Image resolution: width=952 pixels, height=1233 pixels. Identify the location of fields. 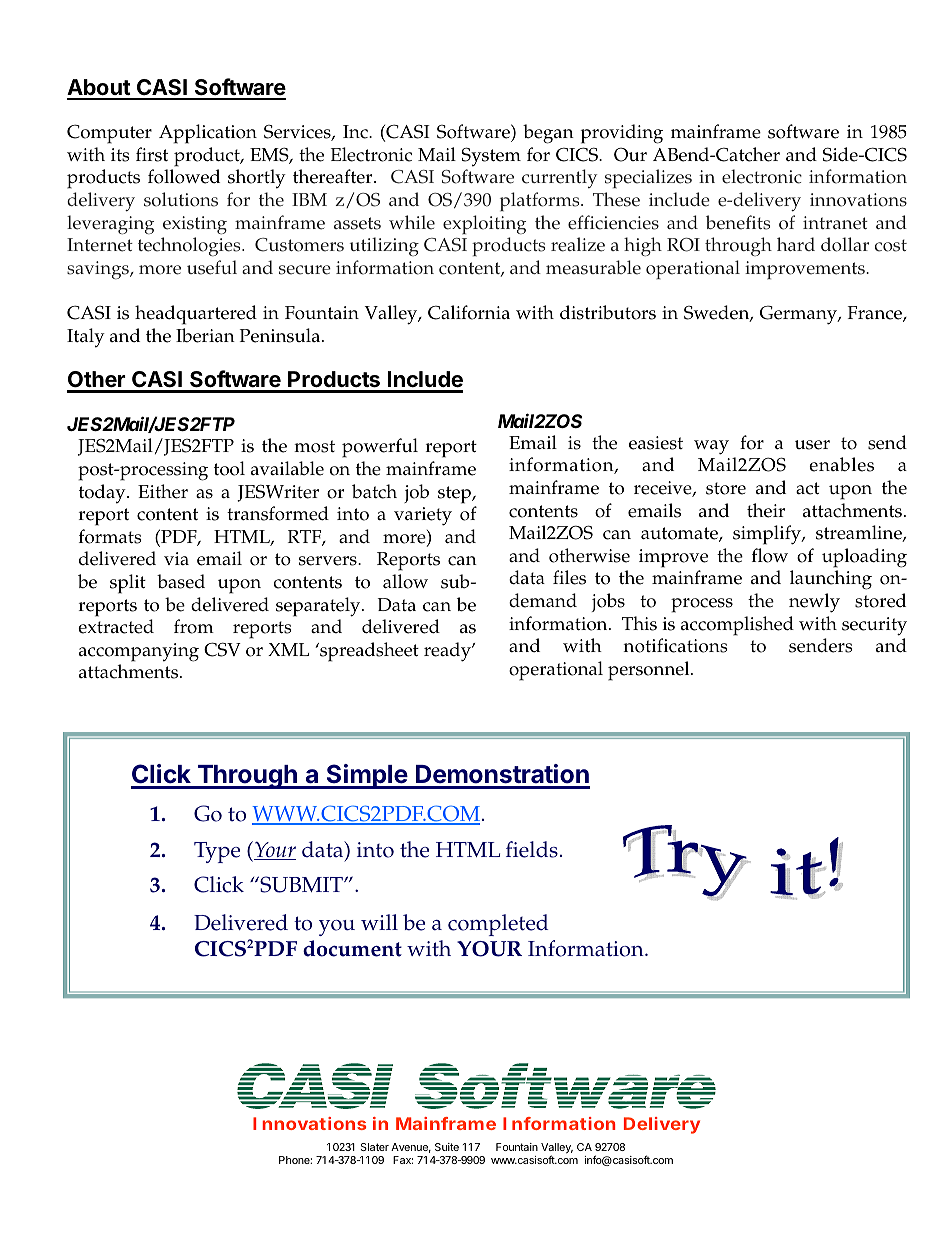
(532, 849).
